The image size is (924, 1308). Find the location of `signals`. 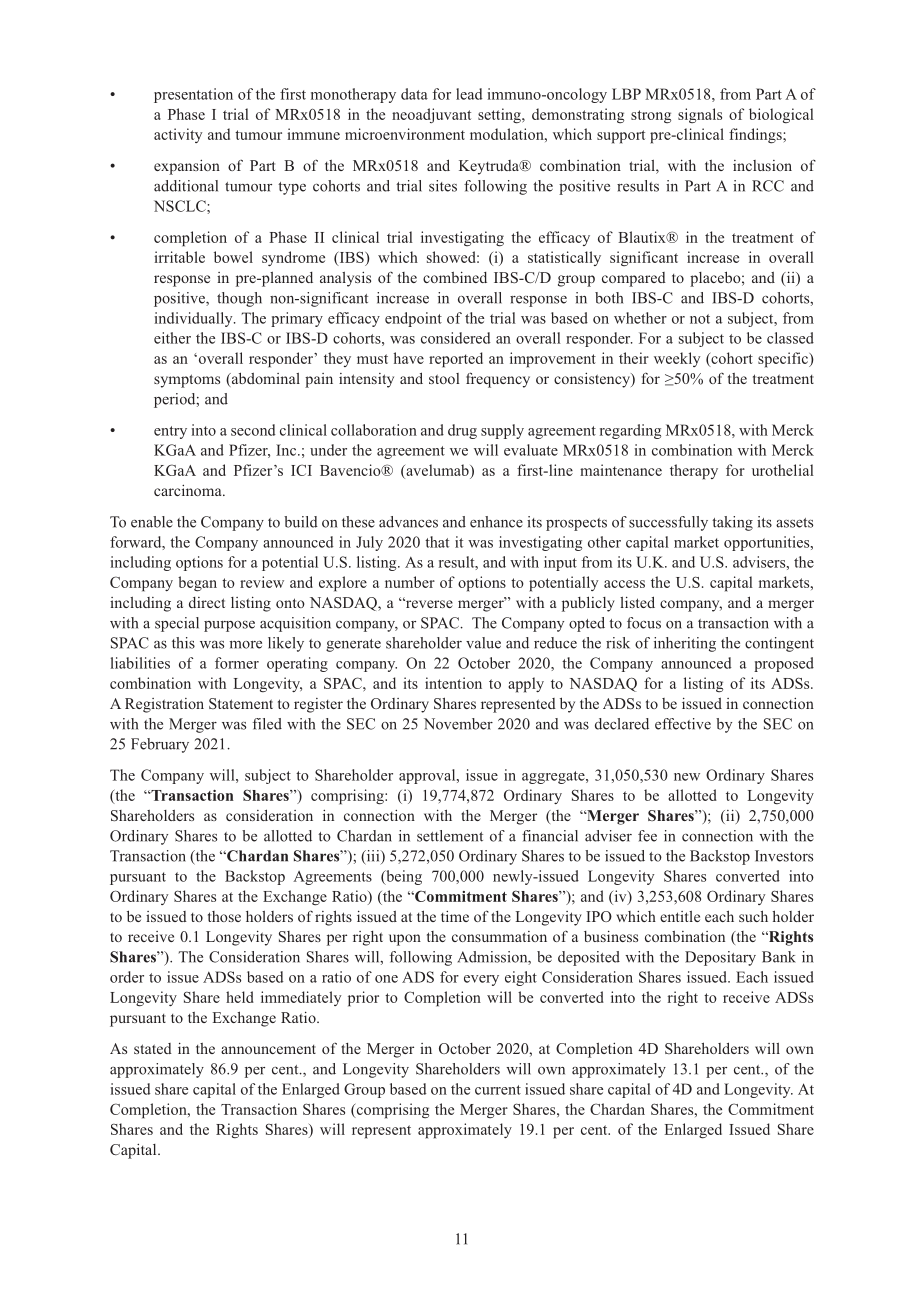

signals is located at coordinates (700, 115).
